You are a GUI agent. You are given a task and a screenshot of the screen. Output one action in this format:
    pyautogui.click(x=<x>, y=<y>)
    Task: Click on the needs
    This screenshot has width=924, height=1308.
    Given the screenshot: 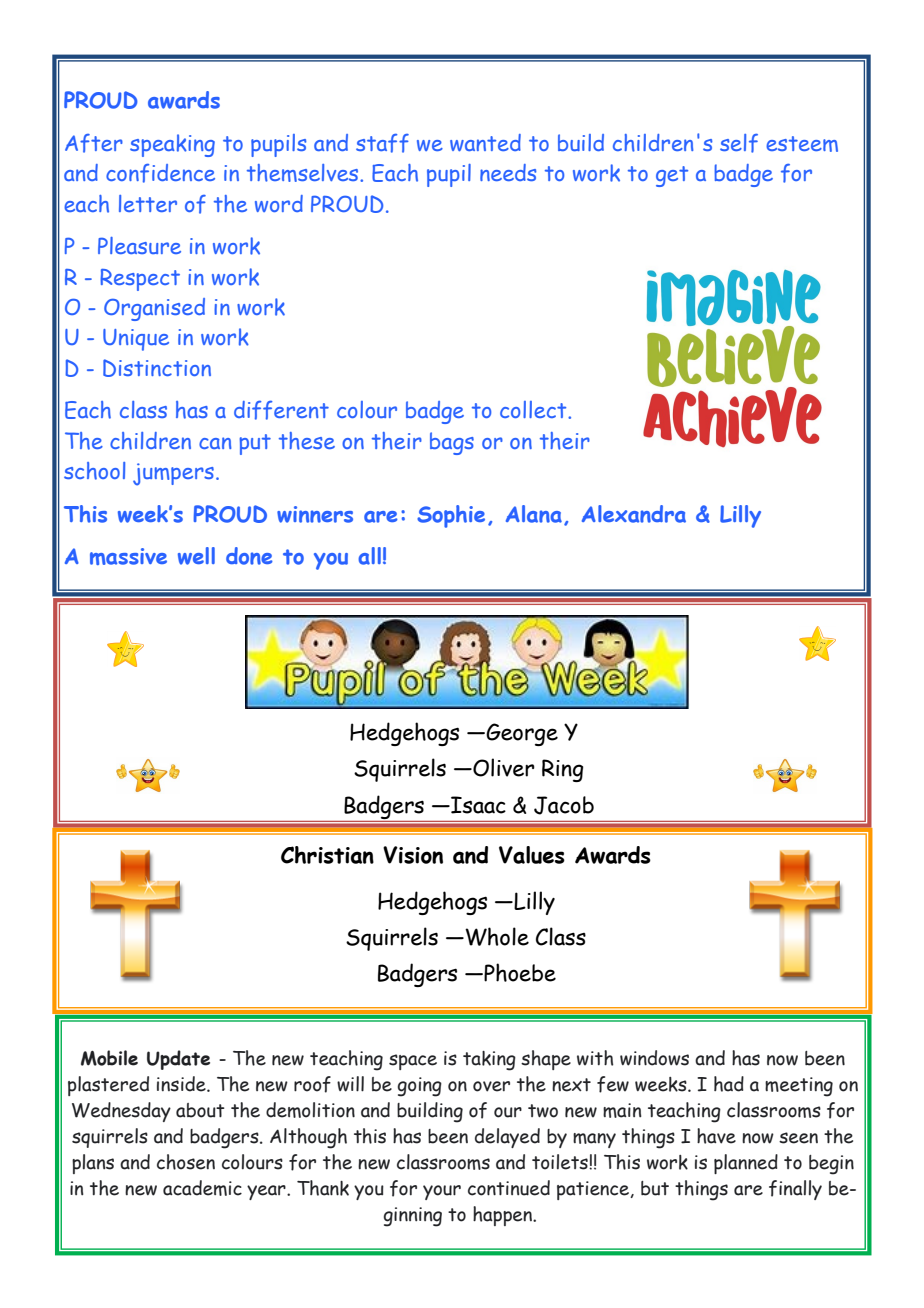 What is the action you would take?
    pyautogui.click(x=508, y=172)
